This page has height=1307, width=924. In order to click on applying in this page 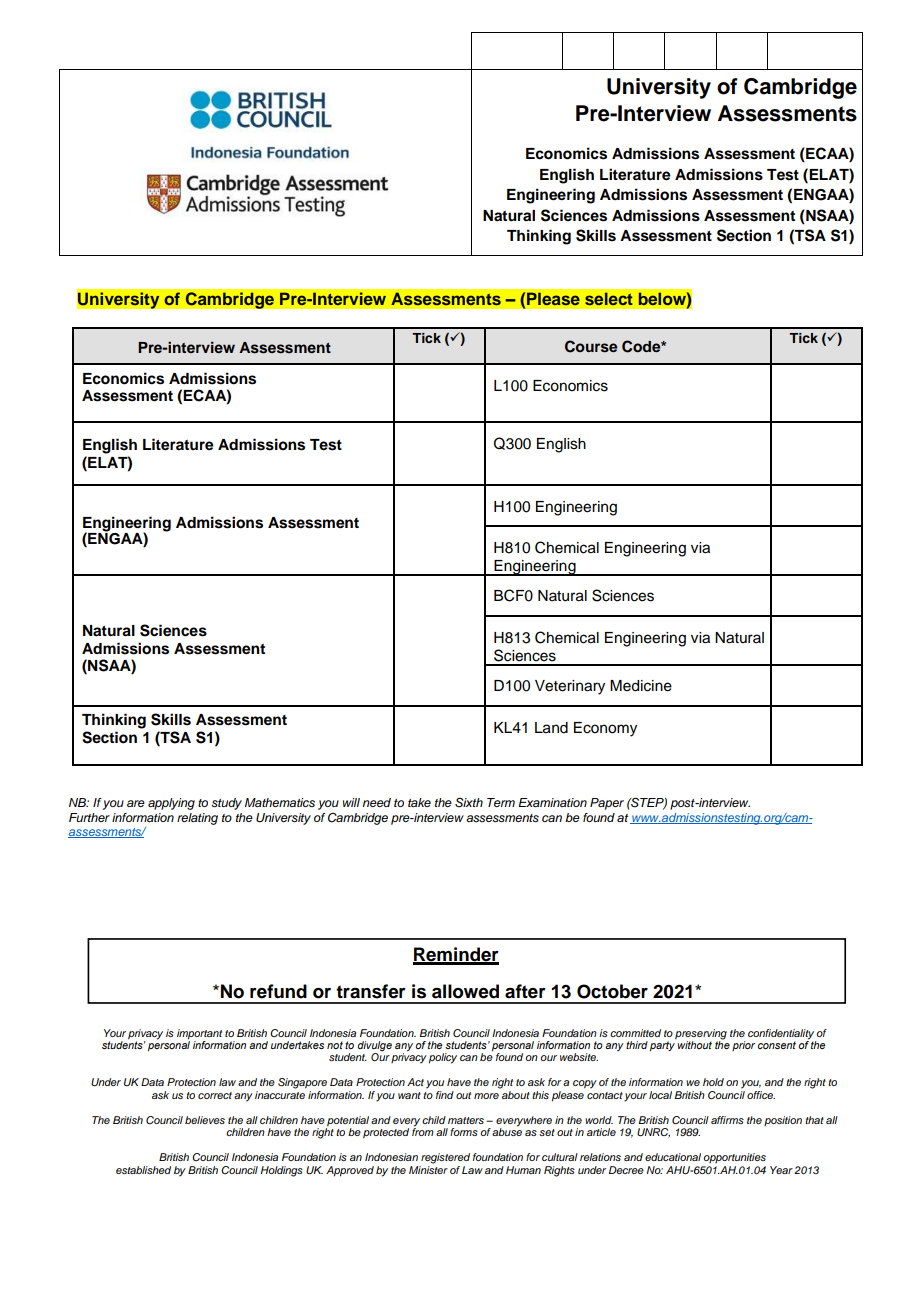, I will do `click(171, 804)`.
